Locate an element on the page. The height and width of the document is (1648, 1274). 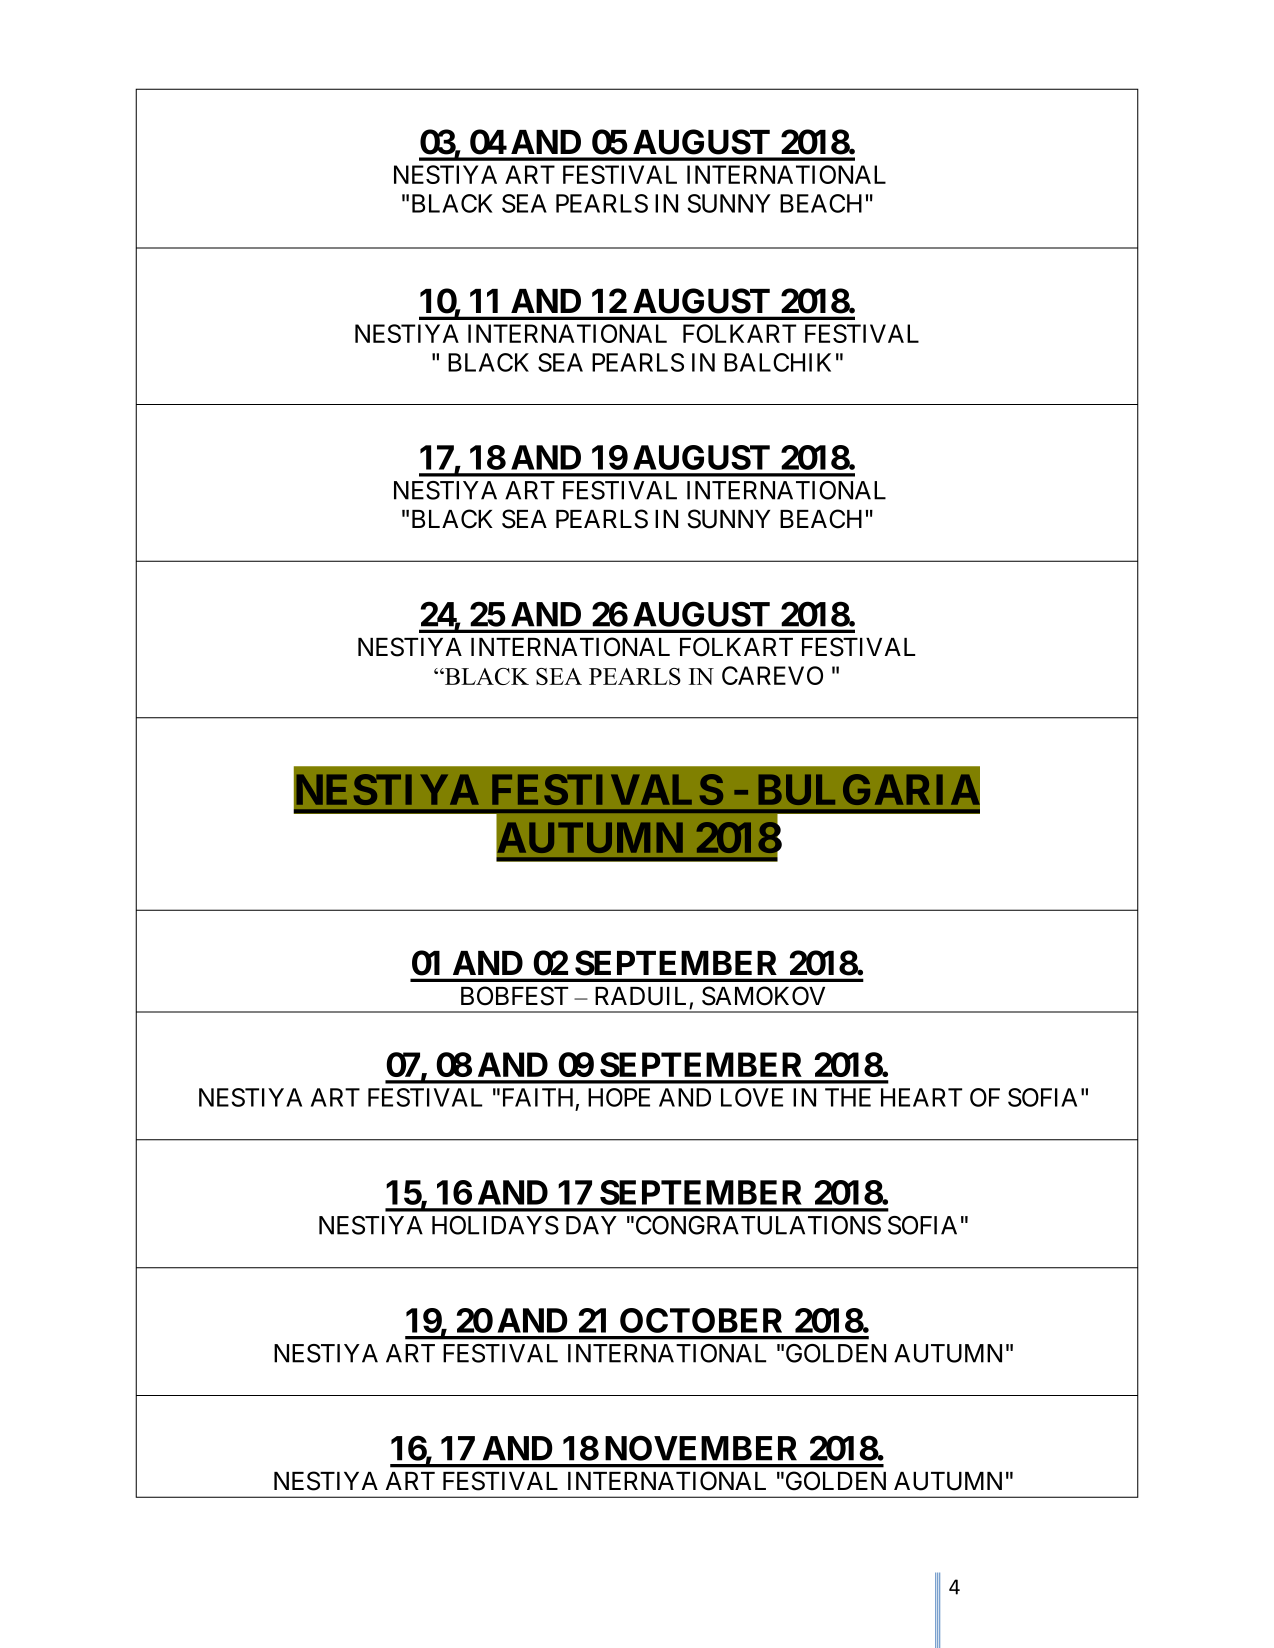
HOLIDAYS is located at coordinates (495, 1225).
